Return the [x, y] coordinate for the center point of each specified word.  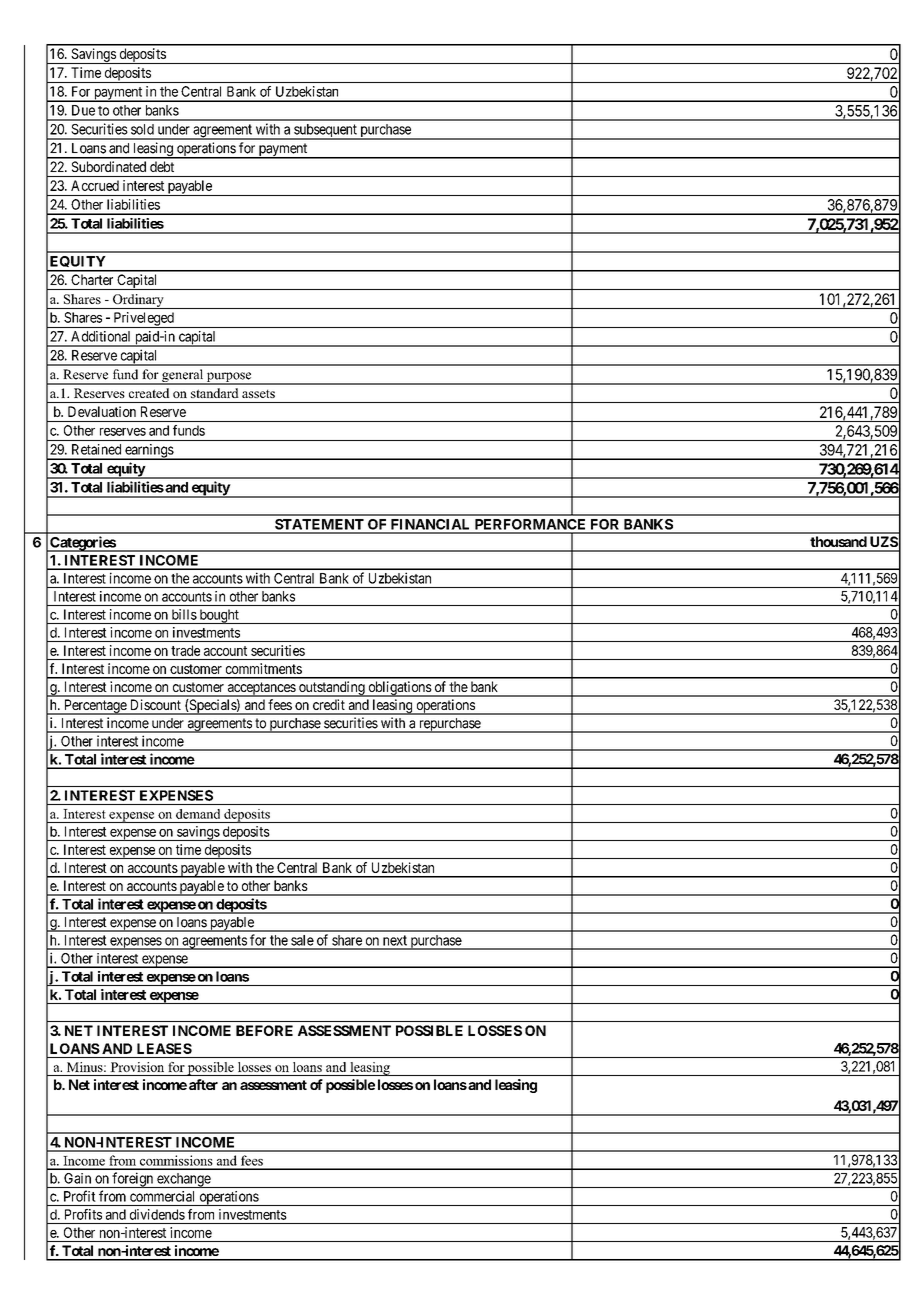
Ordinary [138, 301]
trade [185, 650]
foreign [133, 1180]
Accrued [95, 185]
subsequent [325, 132]
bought [219, 616]
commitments [264, 668]
